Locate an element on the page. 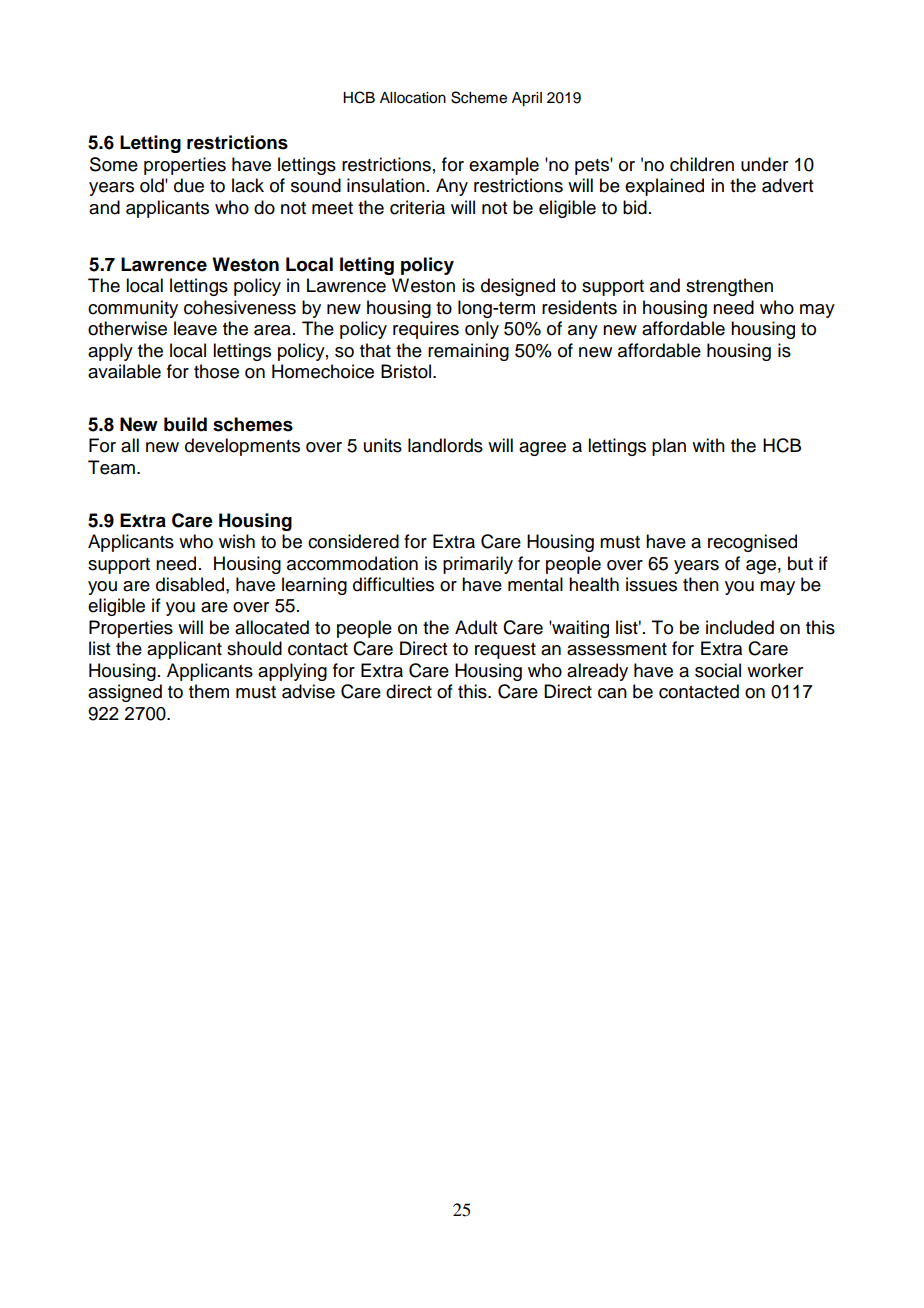 Image resolution: width=924 pixels, height=1308 pixels. children is located at coordinates (702, 164).
